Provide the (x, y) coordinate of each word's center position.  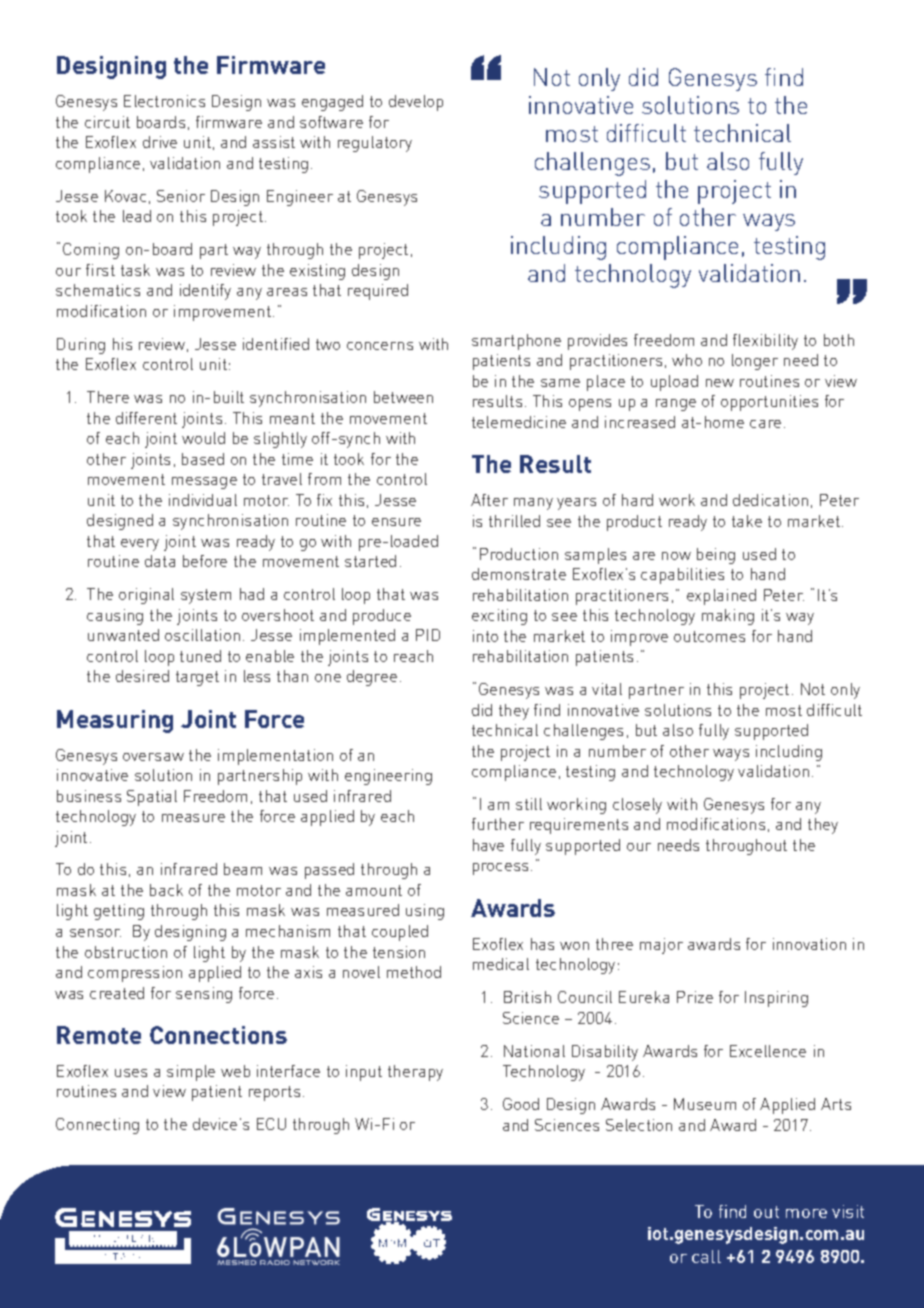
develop (416, 103)
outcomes (709, 636)
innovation (809, 944)
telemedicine (519, 422)
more (806, 1213)
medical (501, 964)
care (765, 424)
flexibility (765, 342)
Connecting (97, 1126)
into (485, 636)
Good (521, 1104)
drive (160, 142)
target (197, 678)
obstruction (126, 952)
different (146, 418)
